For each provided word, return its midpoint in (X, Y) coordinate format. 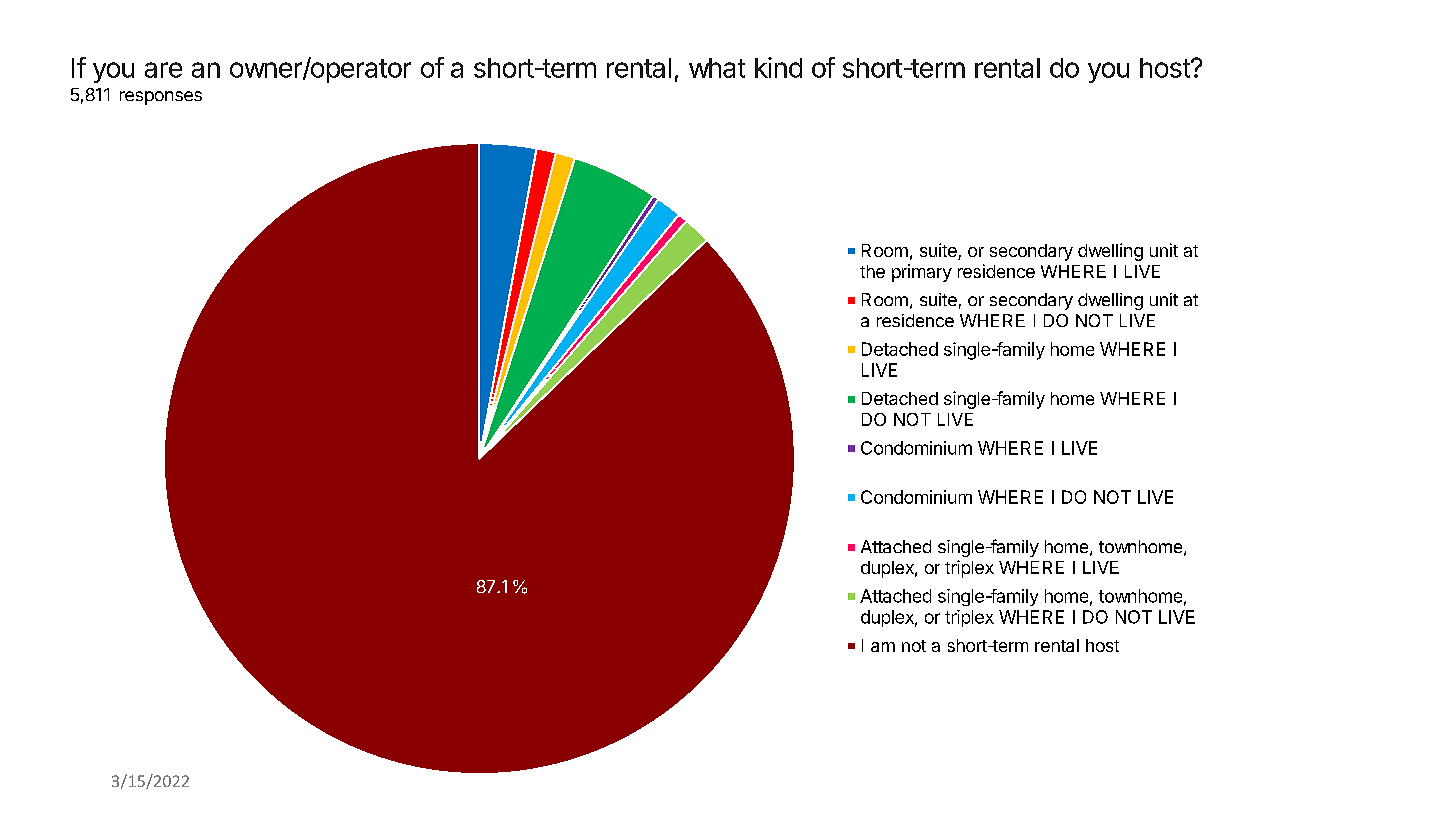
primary (922, 273)
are (163, 70)
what (717, 68)
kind (778, 67)
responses (161, 98)
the (872, 271)
